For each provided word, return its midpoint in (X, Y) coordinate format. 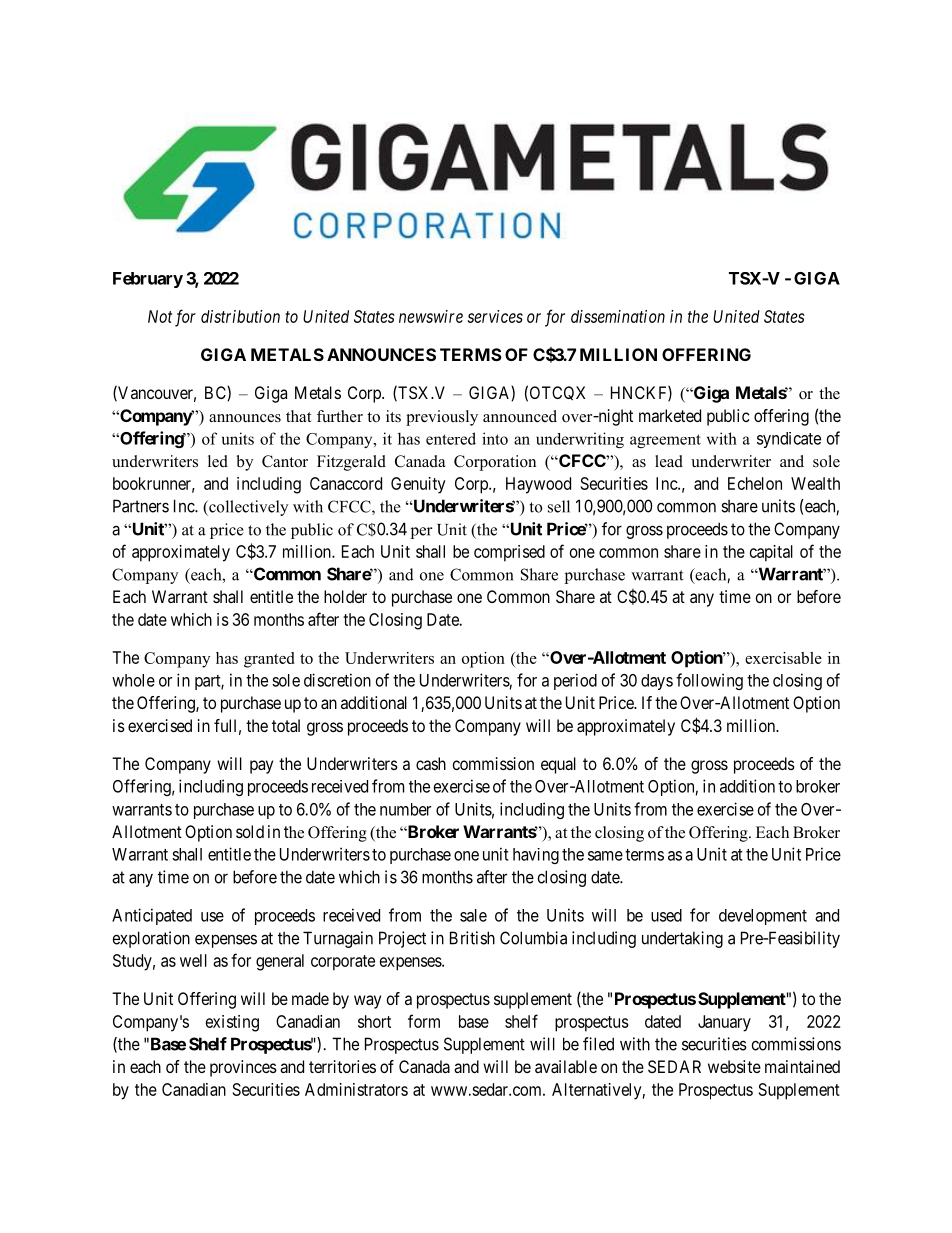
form (424, 1021)
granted (269, 660)
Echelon (755, 483)
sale (473, 915)
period (575, 681)
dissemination (618, 316)
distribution (240, 316)
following (709, 681)
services (495, 316)
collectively (247, 508)
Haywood (538, 485)
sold (250, 831)
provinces (243, 1068)
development (763, 917)
